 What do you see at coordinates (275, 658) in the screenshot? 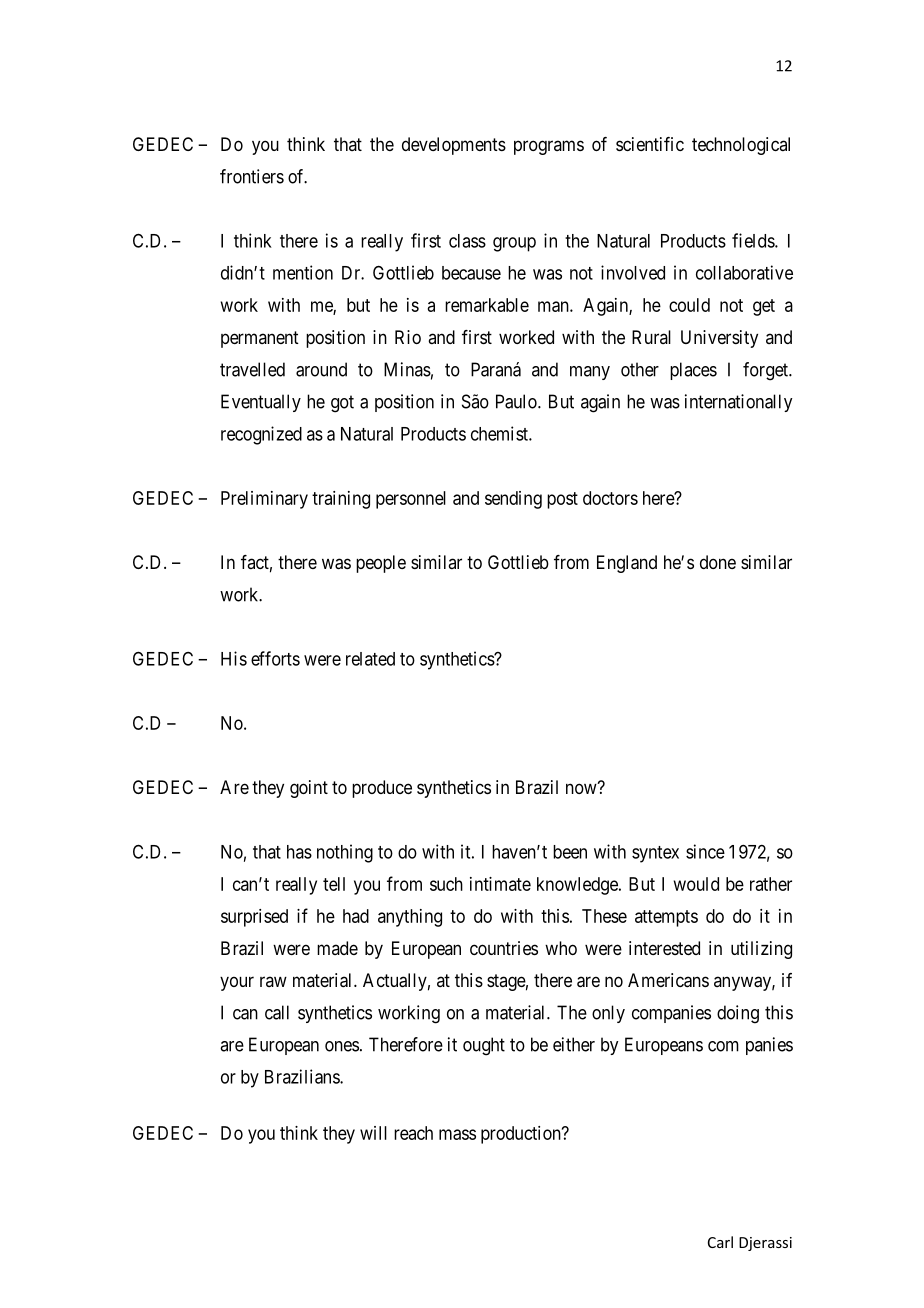
I see `efforts` at bounding box center [275, 658].
